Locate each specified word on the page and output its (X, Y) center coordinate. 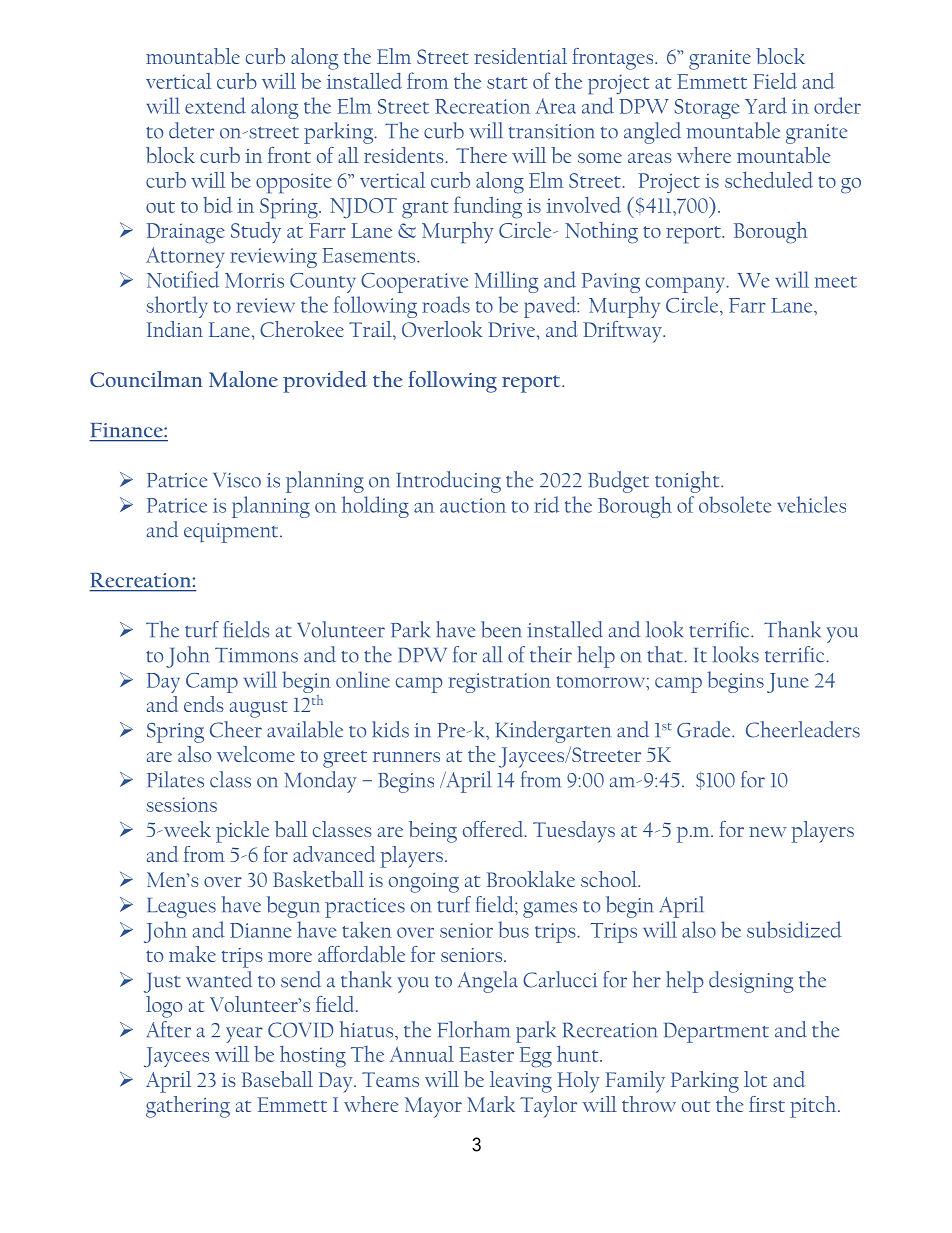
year (244, 1035)
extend (215, 105)
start (507, 83)
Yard (766, 105)
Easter (486, 1054)
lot (755, 1079)
